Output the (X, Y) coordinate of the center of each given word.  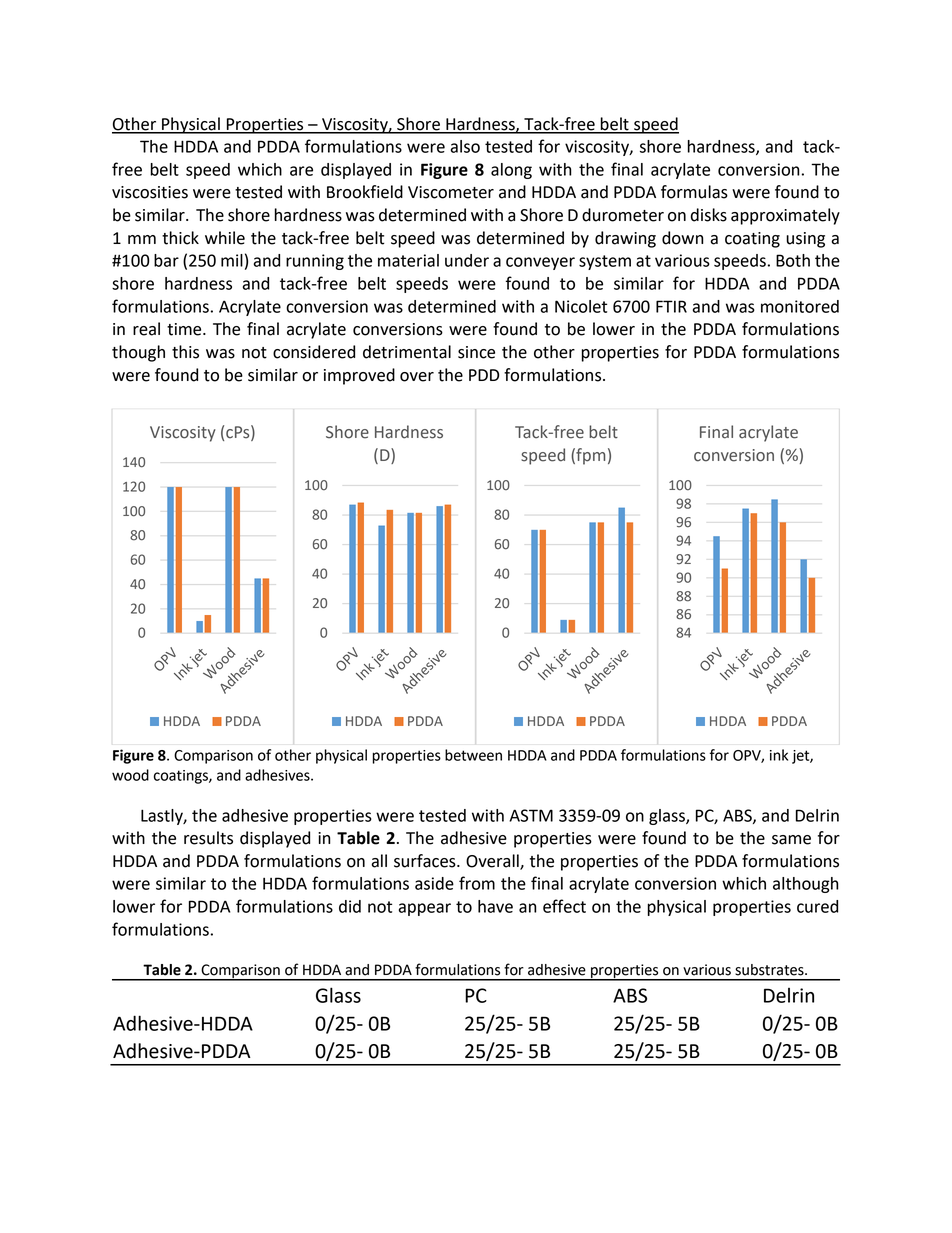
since (476, 352)
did (350, 906)
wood (130, 775)
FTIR (671, 306)
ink (779, 755)
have (495, 906)
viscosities (150, 192)
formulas (694, 192)
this (185, 352)
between (473, 755)
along (511, 171)
